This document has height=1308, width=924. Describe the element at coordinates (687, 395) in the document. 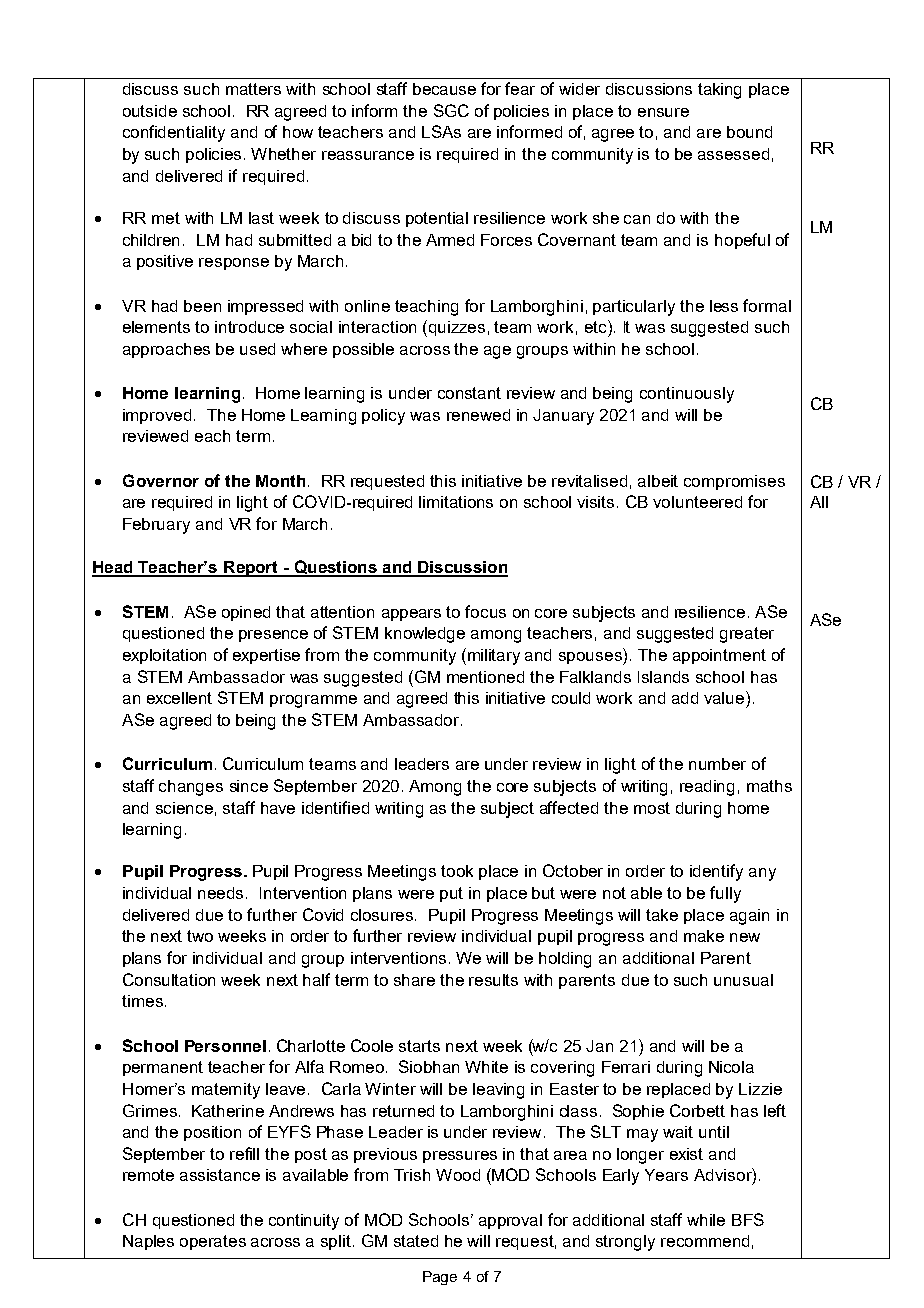

I see `continuously` at that location.
